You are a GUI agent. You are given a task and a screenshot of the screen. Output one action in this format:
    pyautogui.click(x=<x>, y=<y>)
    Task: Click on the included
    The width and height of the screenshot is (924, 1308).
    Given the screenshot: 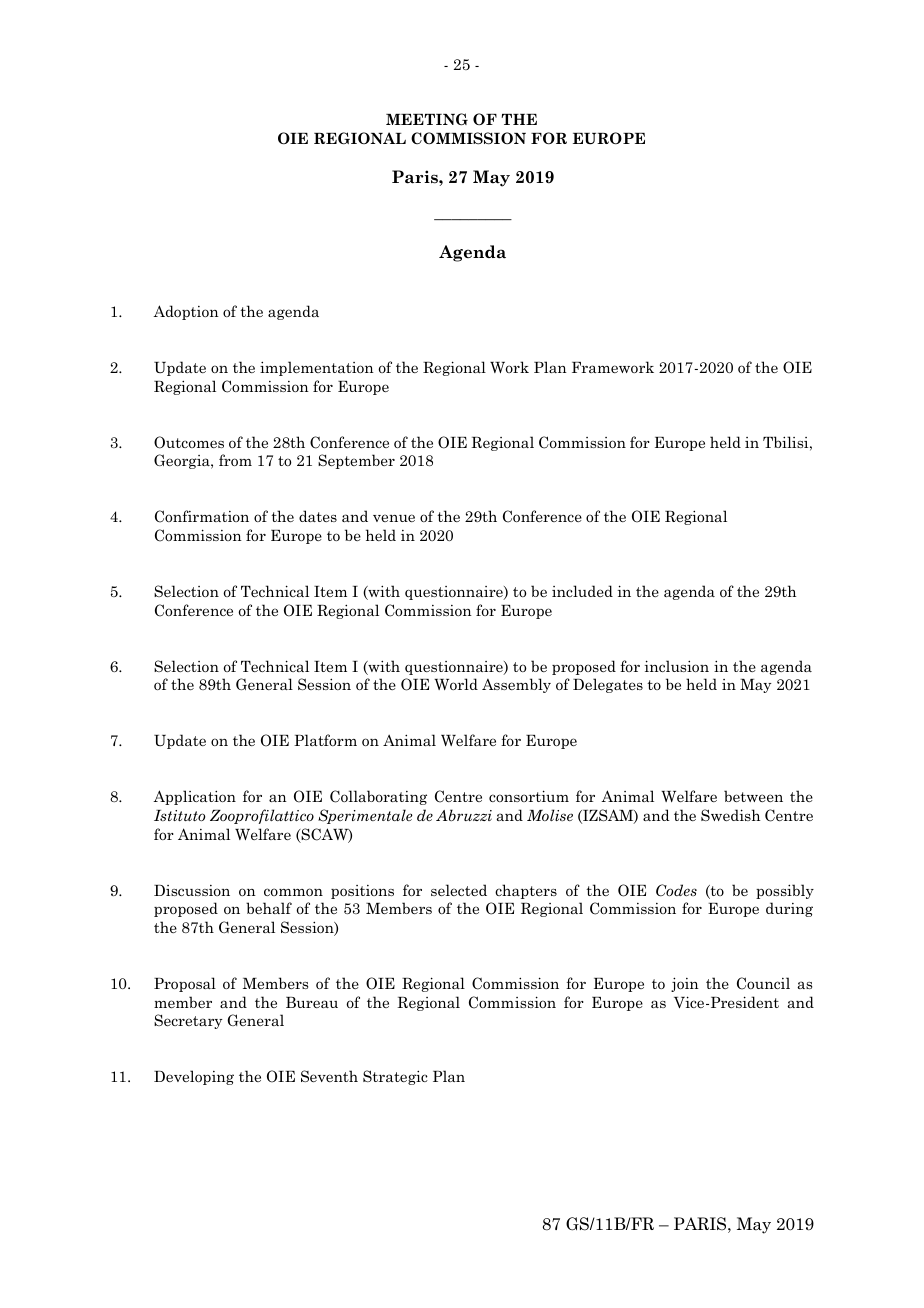 What is the action you would take?
    pyautogui.click(x=582, y=591)
